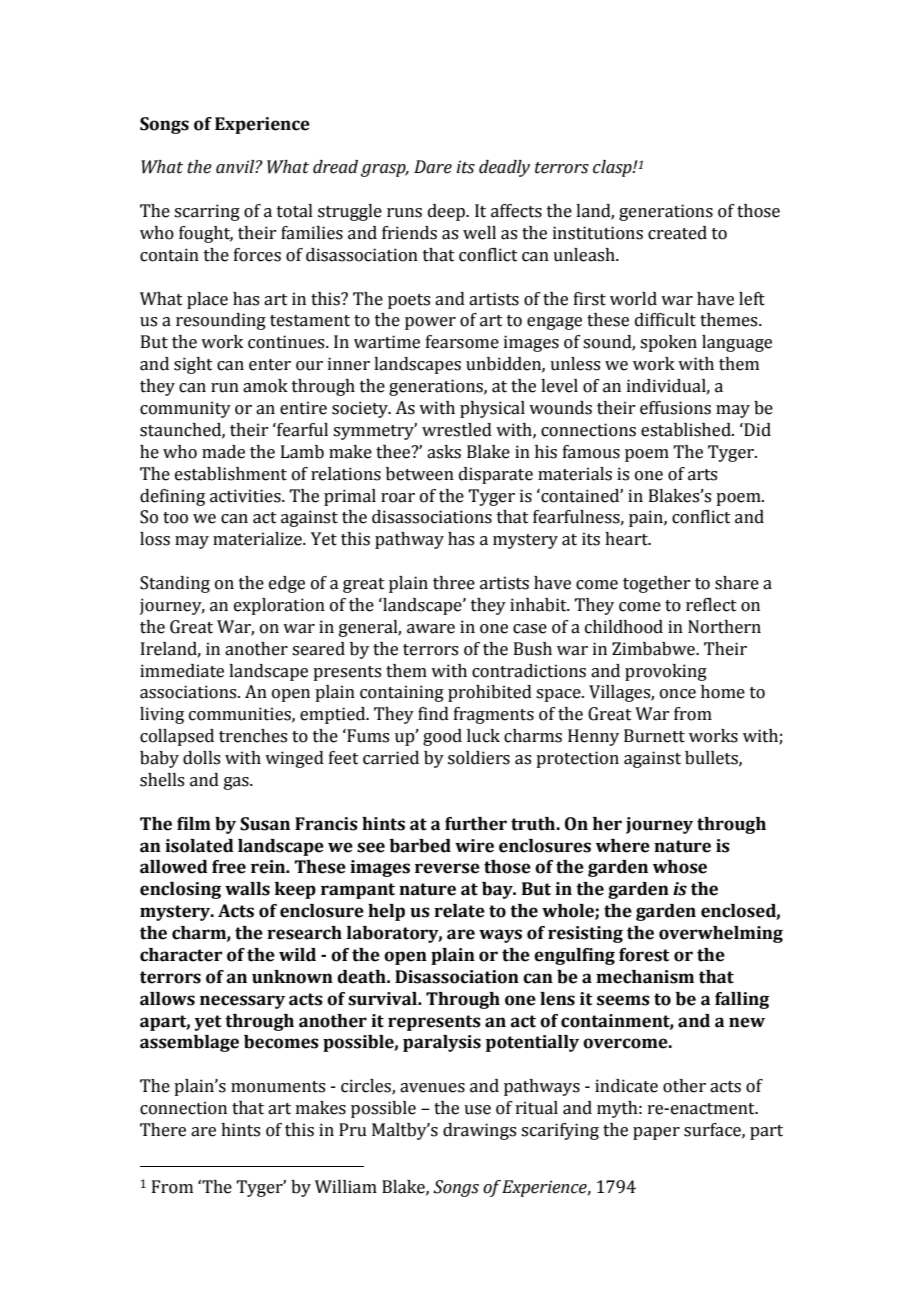  Describe the element at coordinates (207, 212) in the screenshot. I see `scarring` at that location.
